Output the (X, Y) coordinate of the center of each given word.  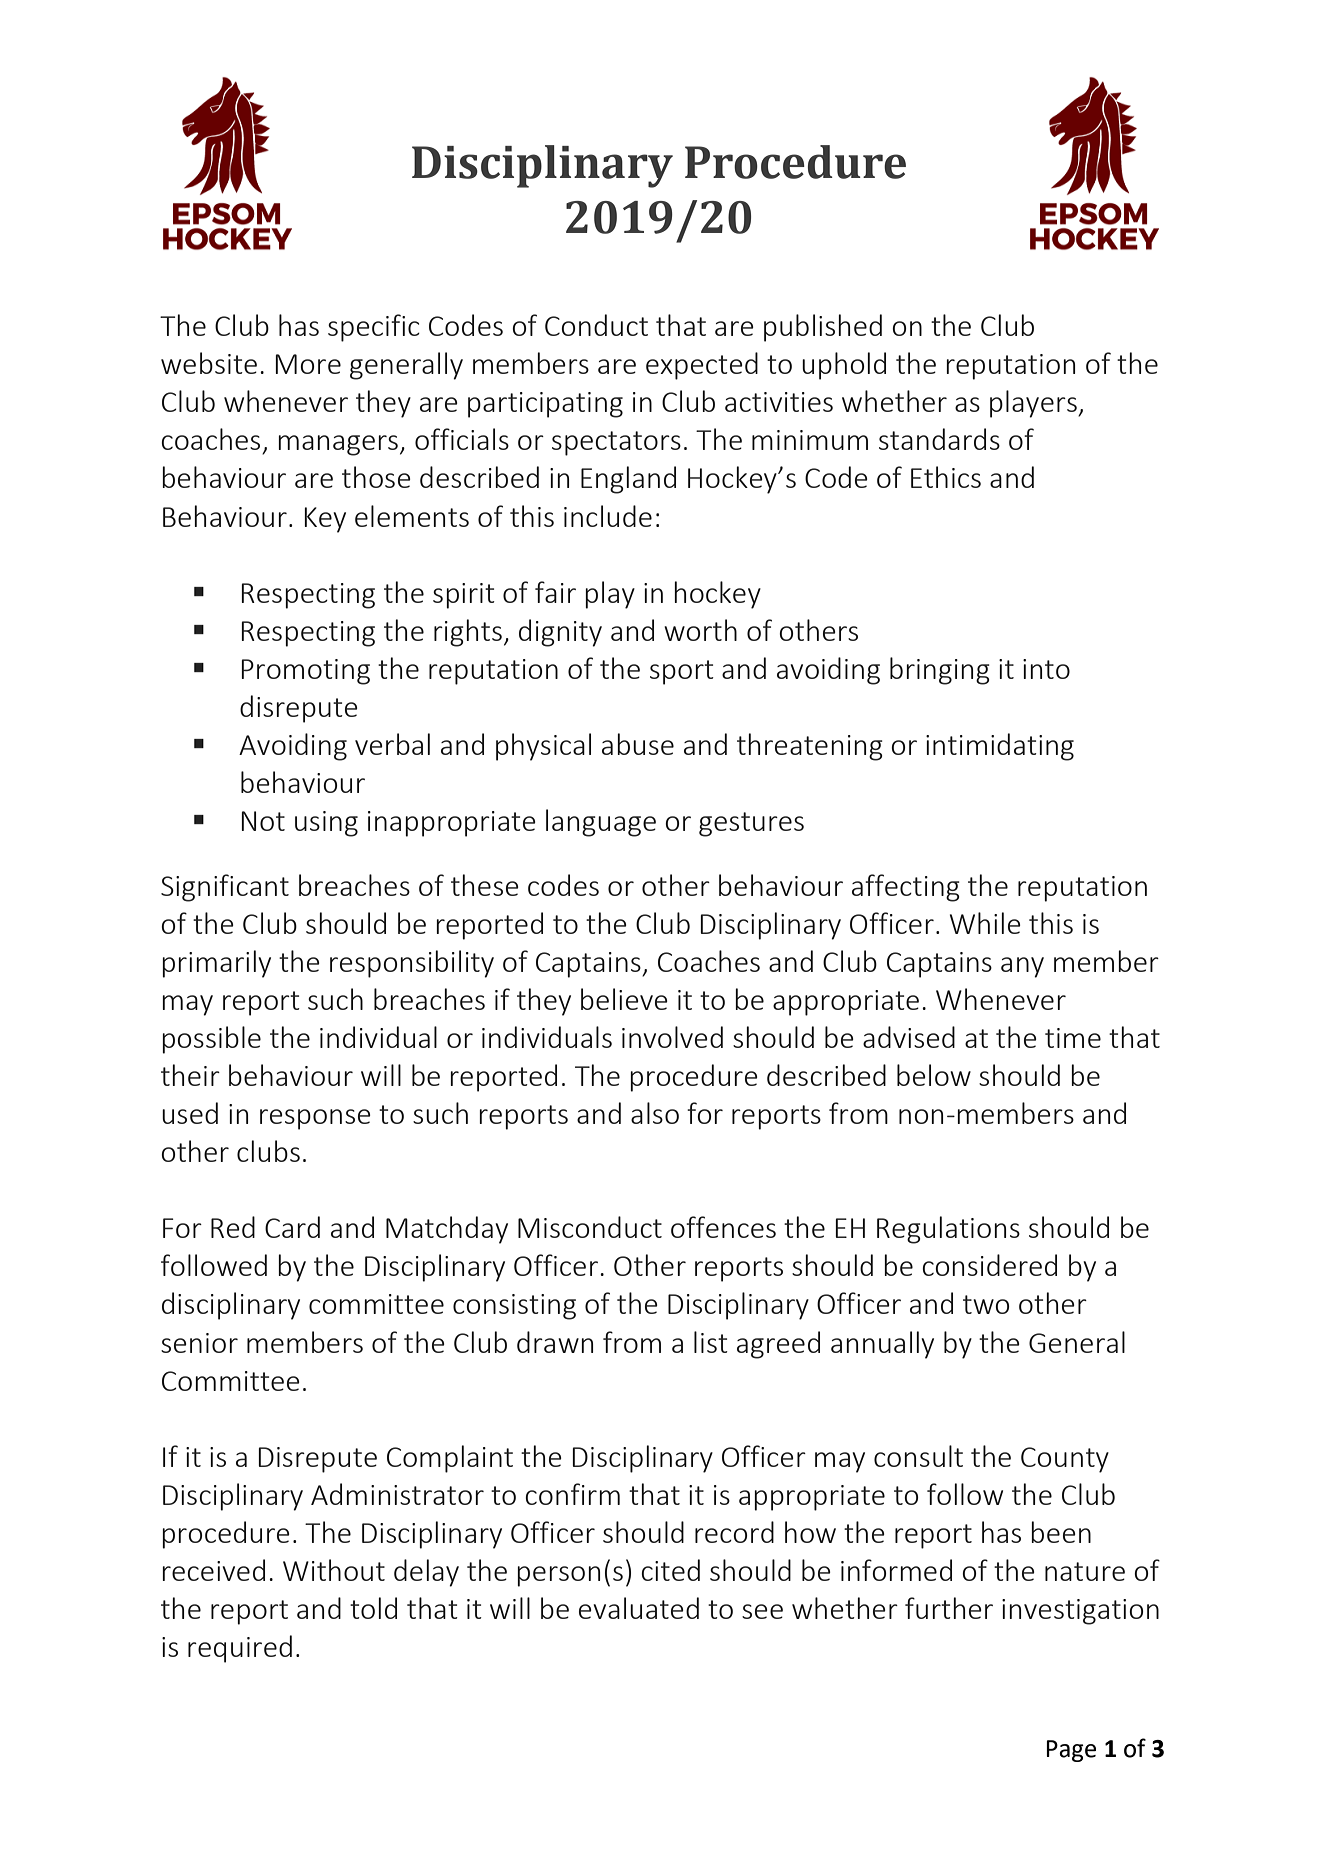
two (986, 1304)
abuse (638, 744)
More (308, 364)
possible (211, 1040)
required (240, 1649)
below (934, 1075)
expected (702, 366)
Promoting (305, 672)
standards (939, 439)
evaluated (639, 1608)
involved (672, 1037)
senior (199, 1343)
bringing (940, 671)
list (711, 1342)
